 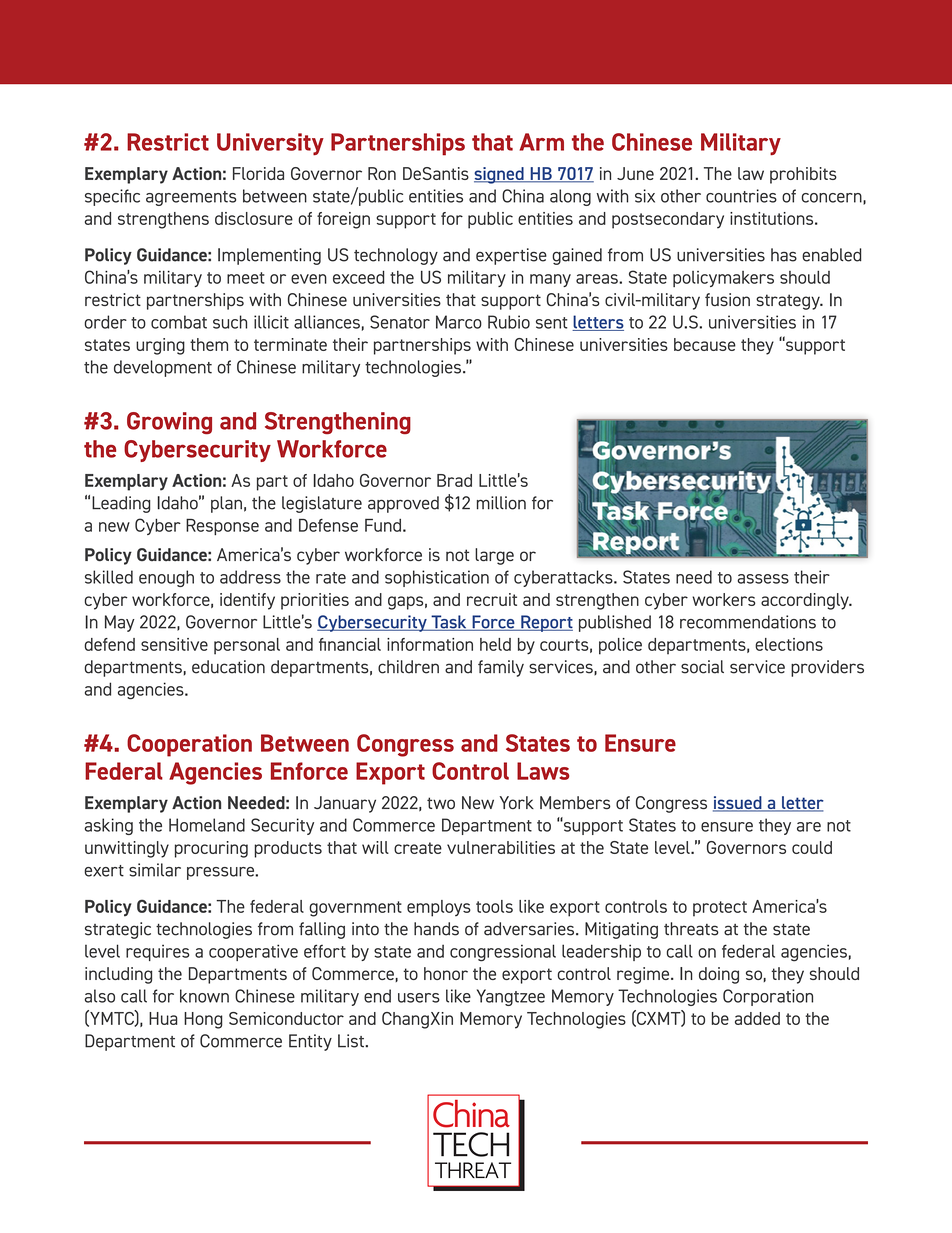 I want to click on Growing, so click(x=169, y=423).
